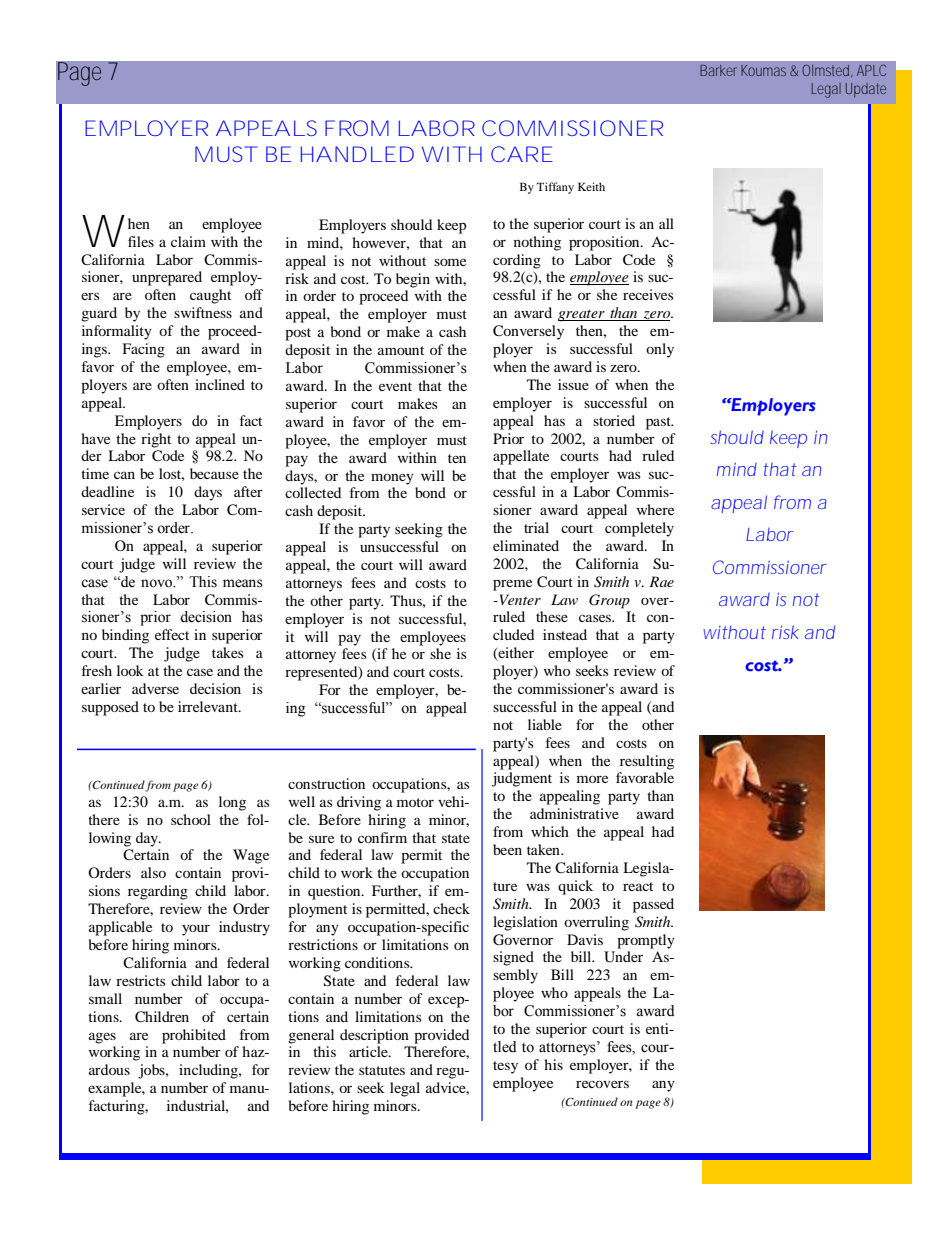 This screenshot has height=1233, width=952. I want to click on files, so click(141, 241).
